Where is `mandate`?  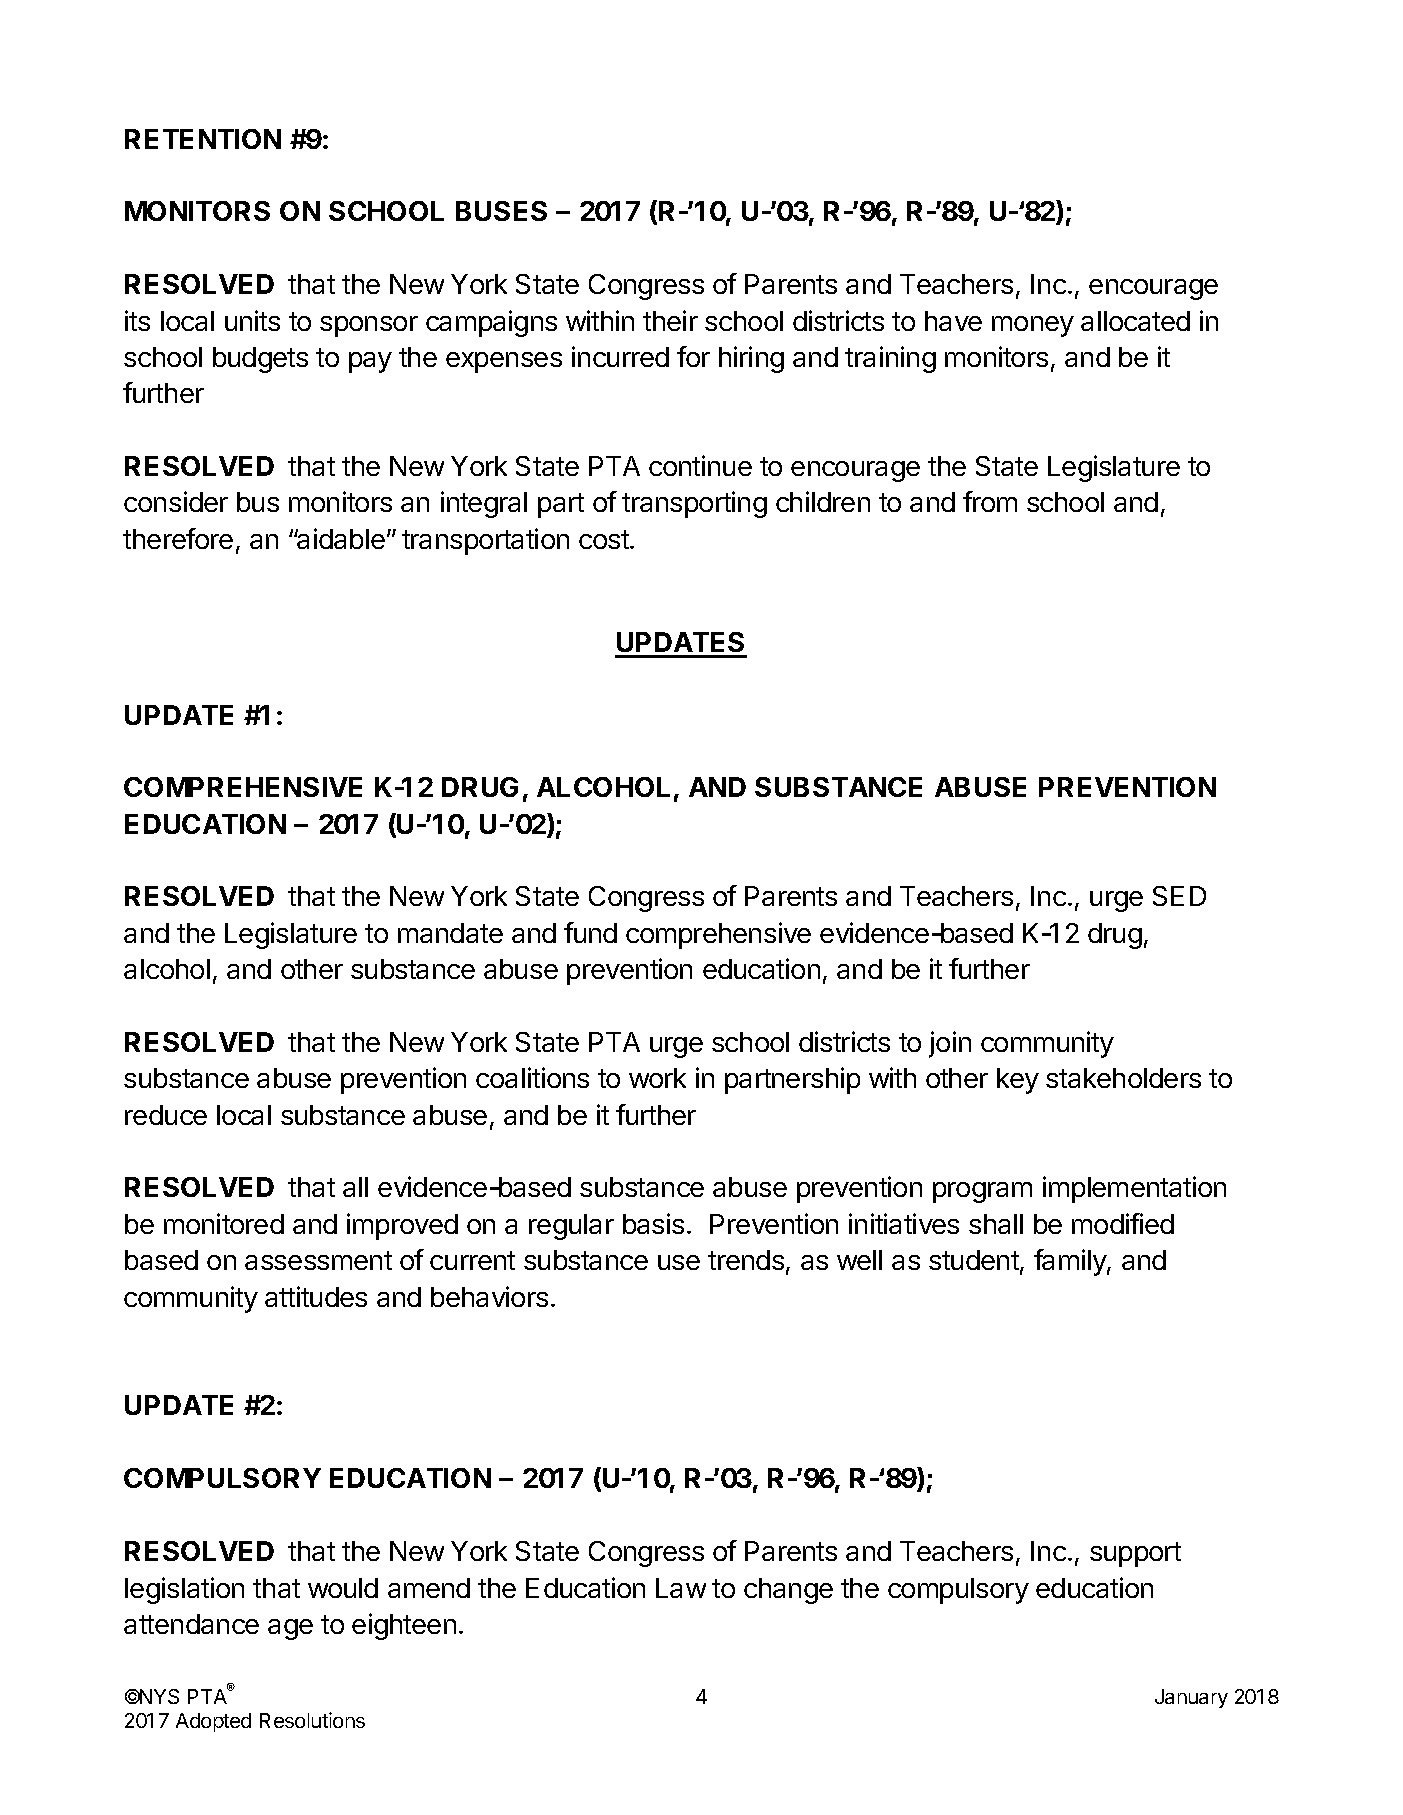 mandate is located at coordinates (450, 933).
